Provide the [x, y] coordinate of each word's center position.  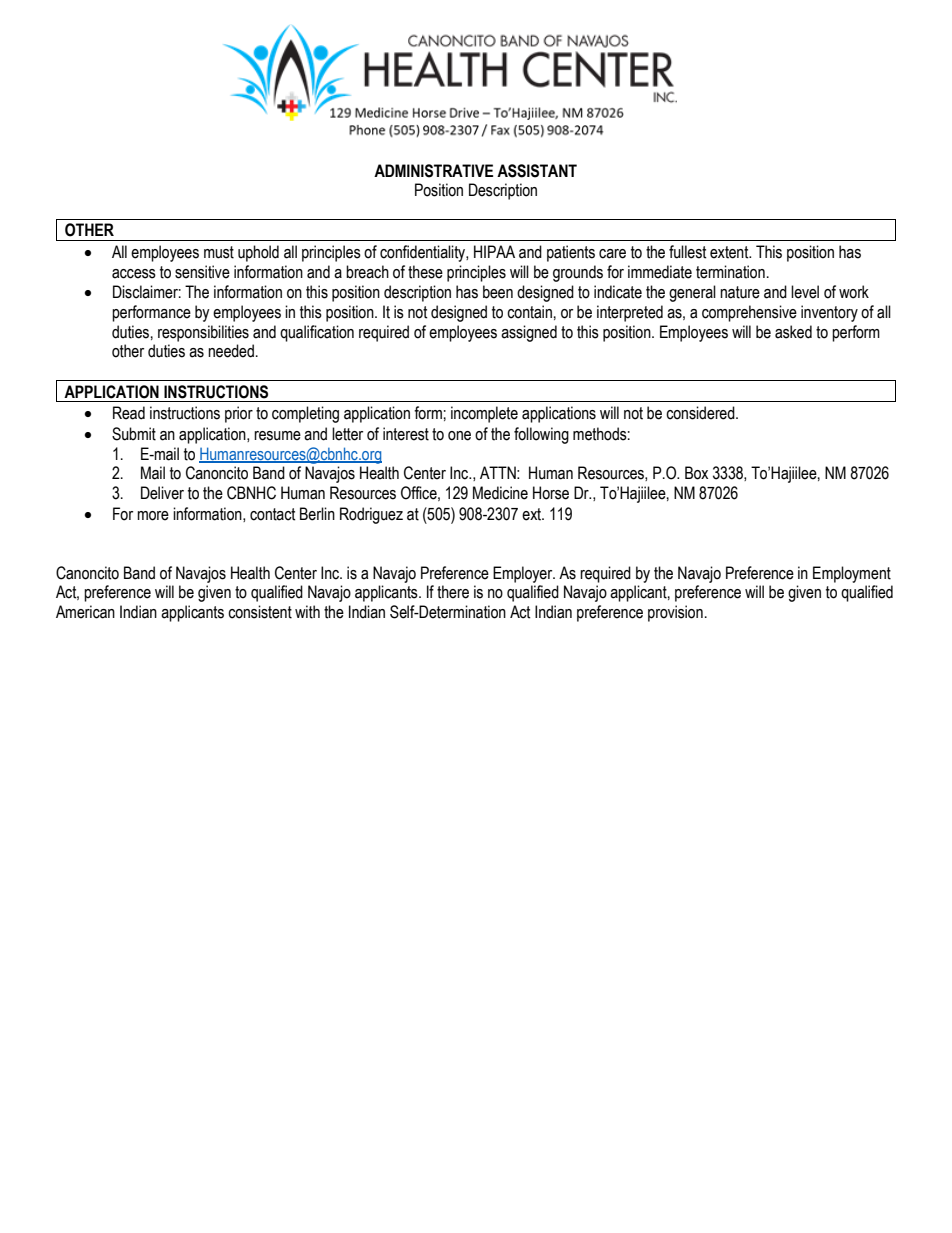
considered [701, 413]
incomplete [484, 414]
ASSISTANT [537, 171]
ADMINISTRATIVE [433, 171]
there [453, 592]
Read [129, 413]
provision [675, 613]
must [219, 252]
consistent [260, 612]
